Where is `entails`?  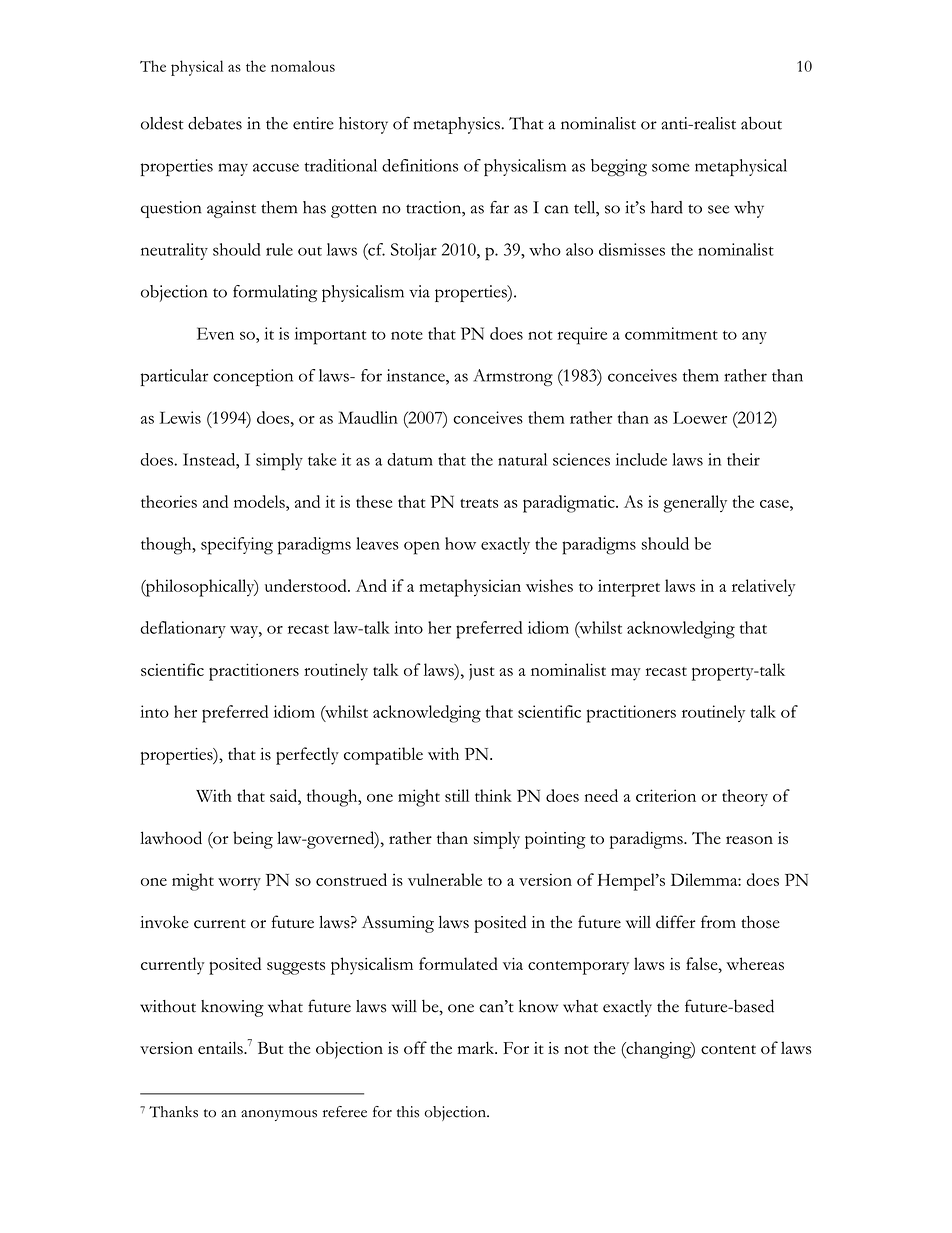
entails is located at coordinates (221, 1047).
